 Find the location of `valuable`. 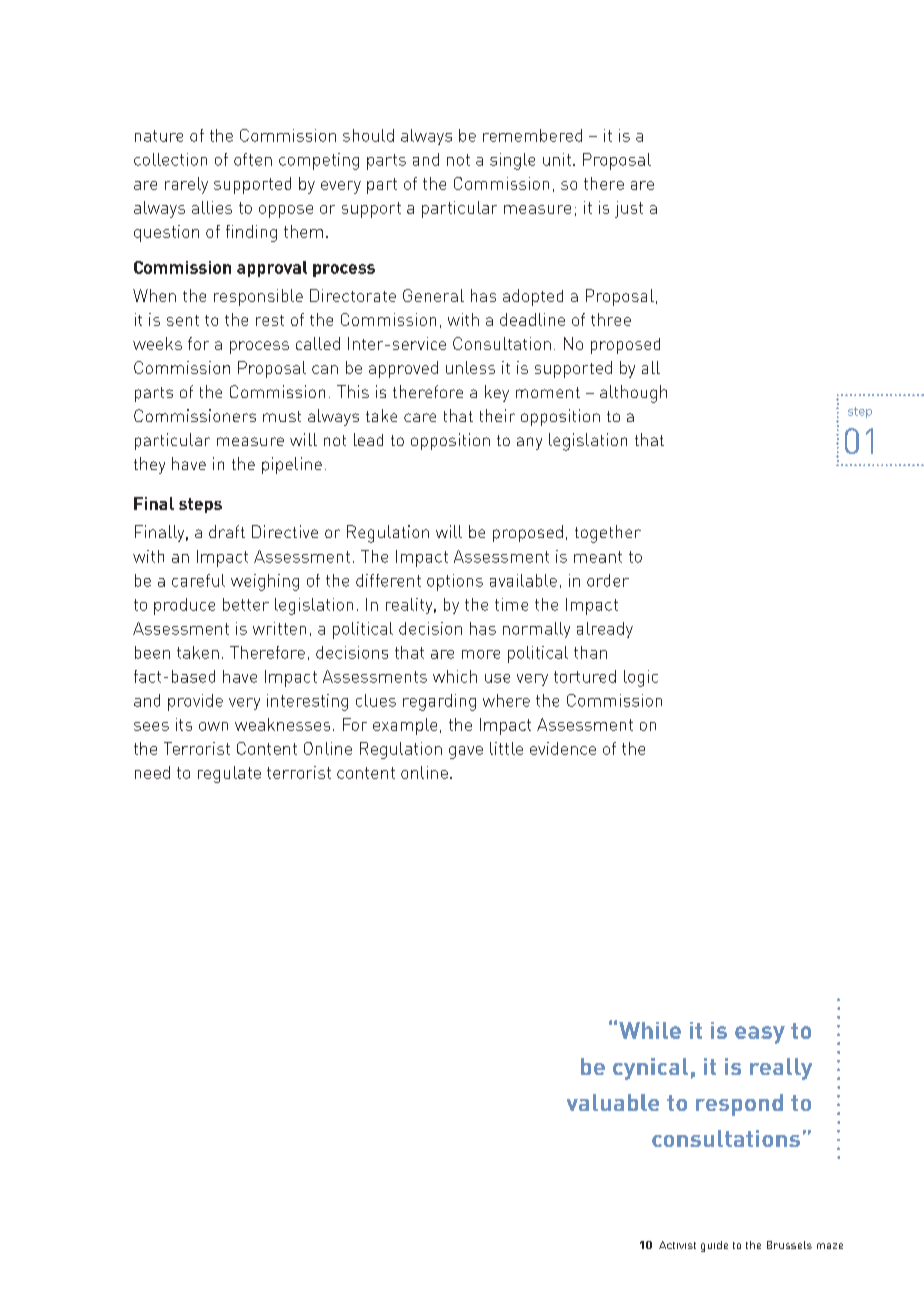

valuable is located at coordinates (613, 1102).
